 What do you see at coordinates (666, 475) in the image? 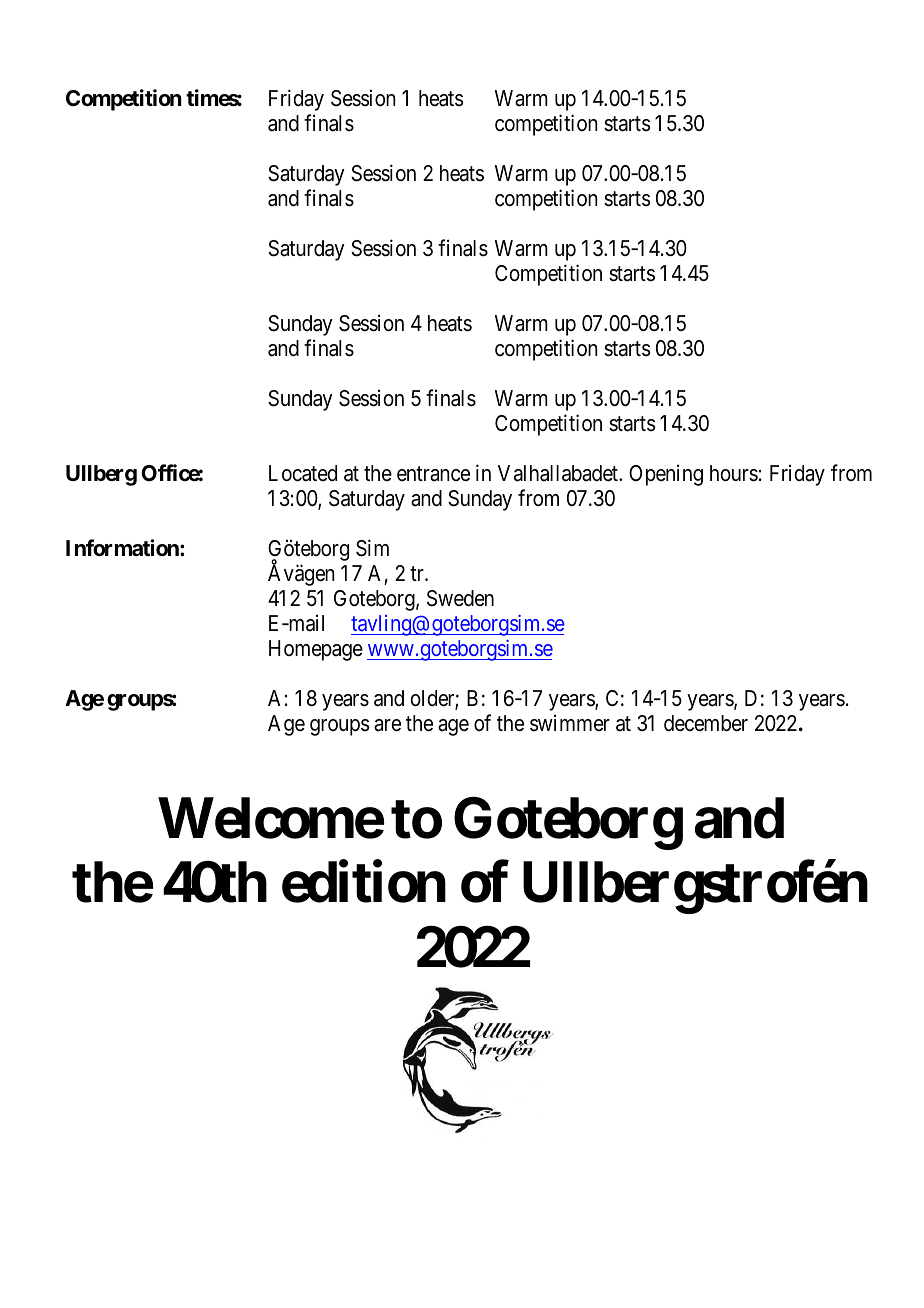
I see `Opening` at bounding box center [666, 475].
